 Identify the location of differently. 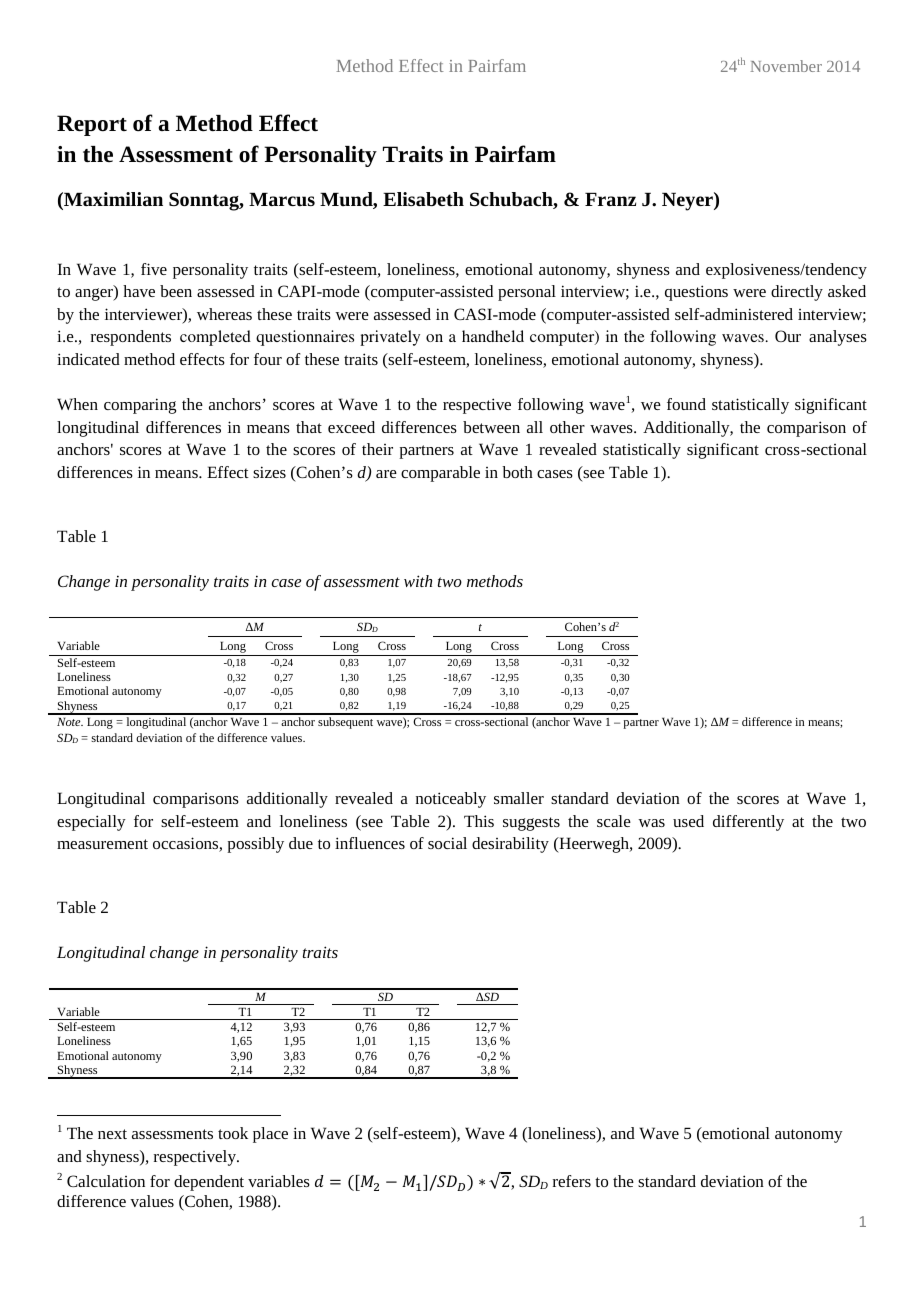
(748, 823).
